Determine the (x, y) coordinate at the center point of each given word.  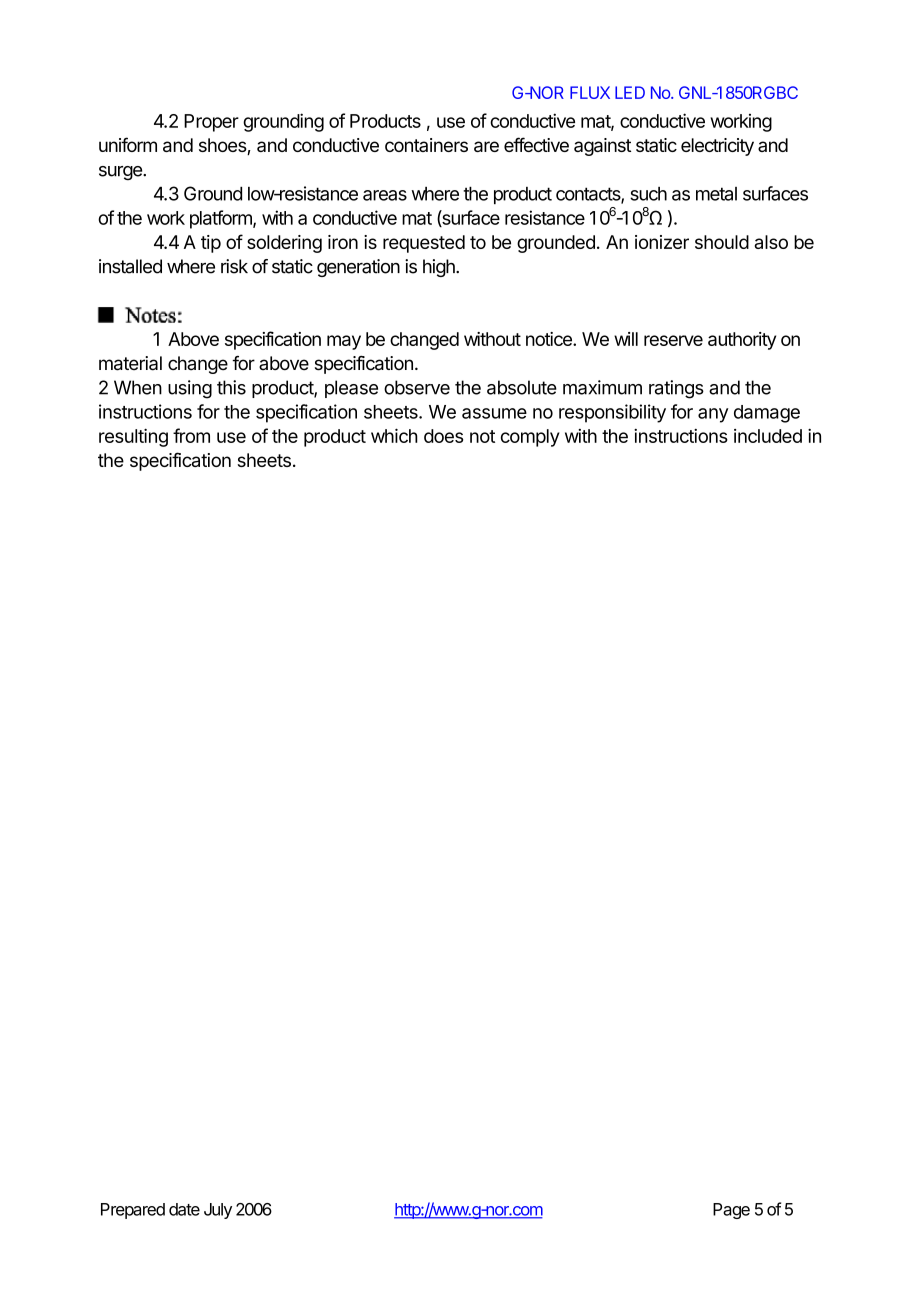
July (218, 1211)
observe (417, 387)
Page (731, 1211)
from (191, 435)
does (443, 436)
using (190, 389)
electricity (717, 147)
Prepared (133, 1211)
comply (530, 438)
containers (426, 145)
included (768, 436)
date (184, 1209)
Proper (211, 123)
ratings (676, 389)
